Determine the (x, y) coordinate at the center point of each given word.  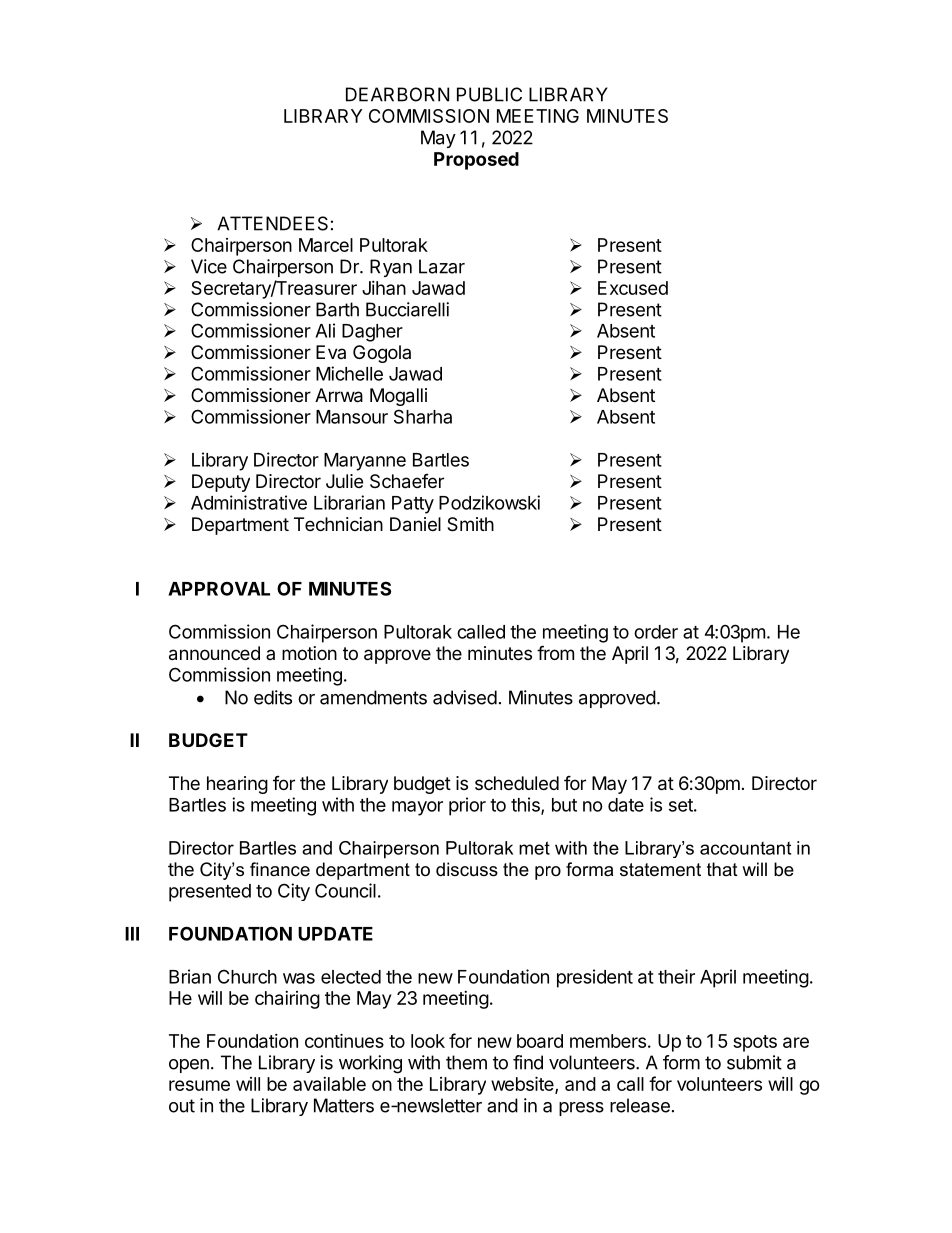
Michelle (349, 373)
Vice (209, 266)
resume (199, 1085)
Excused (633, 288)
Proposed (476, 161)
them (466, 1062)
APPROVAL (219, 588)
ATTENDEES (272, 223)
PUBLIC (489, 94)
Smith (470, 524)
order (656, 632)
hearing (237, 785)
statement (660, 870)
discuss (467, 869)
